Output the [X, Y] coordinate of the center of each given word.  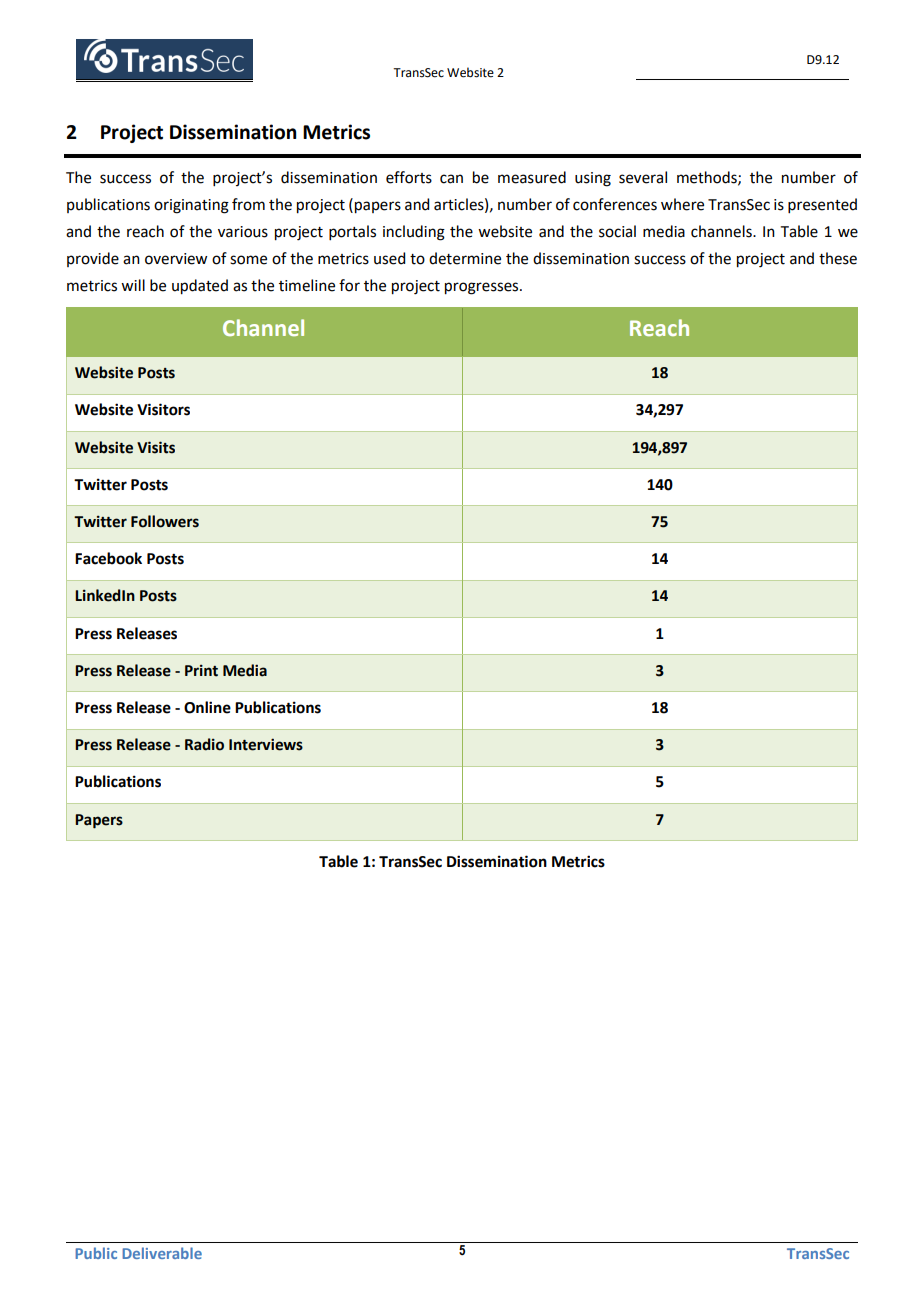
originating [191, 206]
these [838, 258]
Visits [156, 447]
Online [207, 707]
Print [201, 670]
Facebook [108, 558]
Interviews [266, 744]
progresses [483, 288]
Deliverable [162, 1253]
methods [708, 178]
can [451, 179]
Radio [204, 744]
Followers [165, 521]
